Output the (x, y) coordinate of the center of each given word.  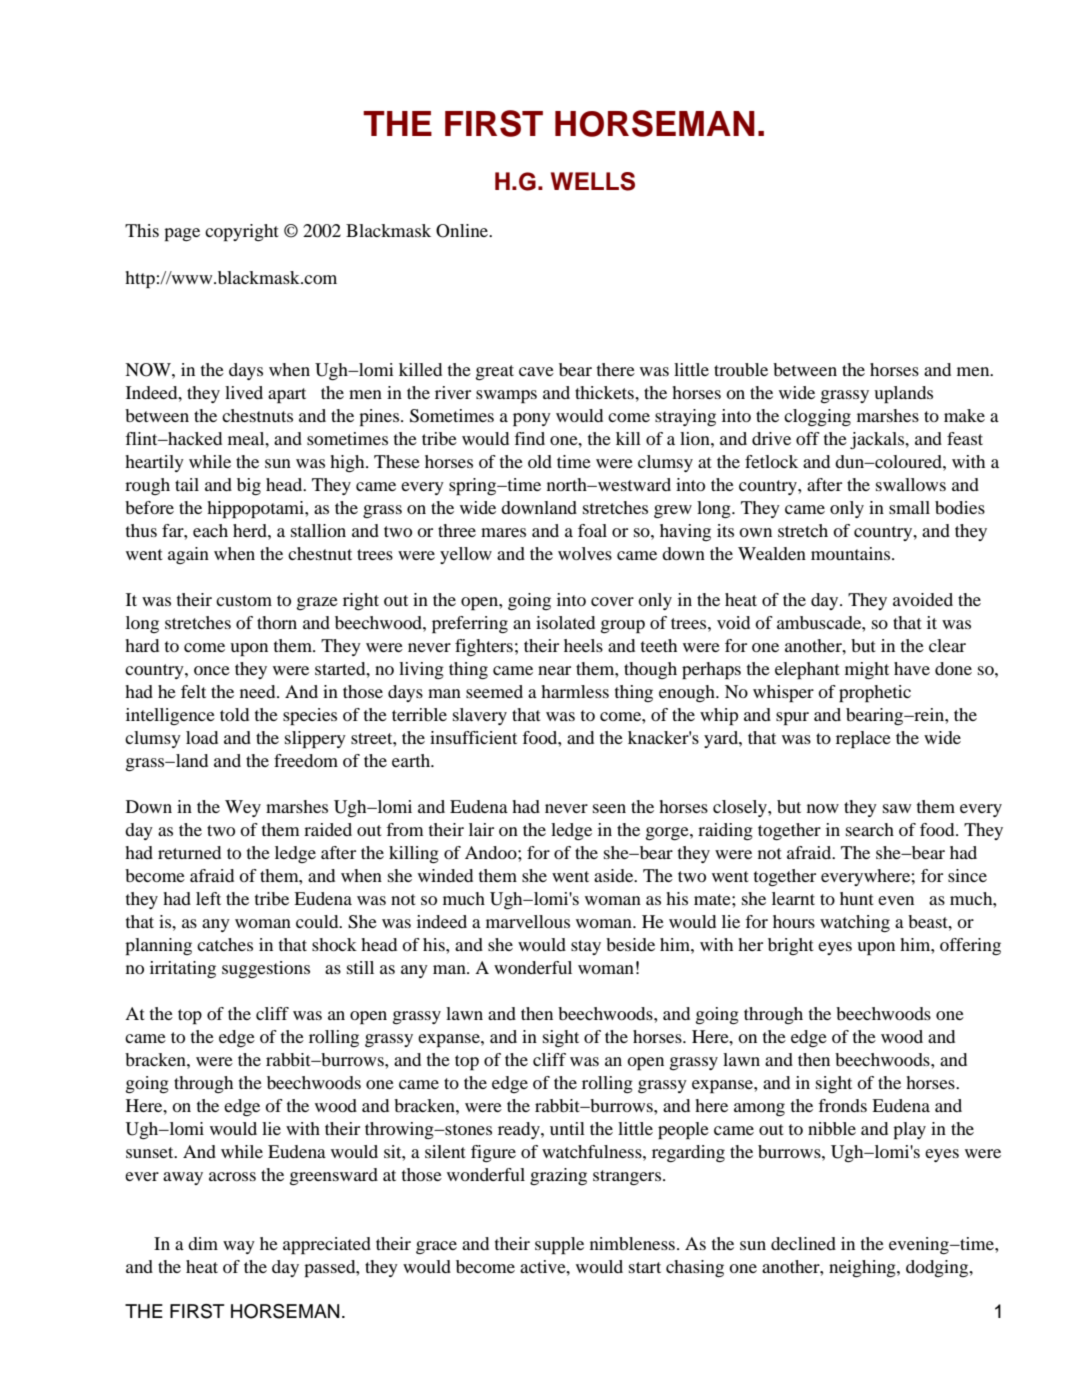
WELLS (593, 181)
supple (559, 1245)
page (182, 234)
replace (863, 739)
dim (203, 1243)
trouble (741, 369)
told (234, 714)
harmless (575, 691)
